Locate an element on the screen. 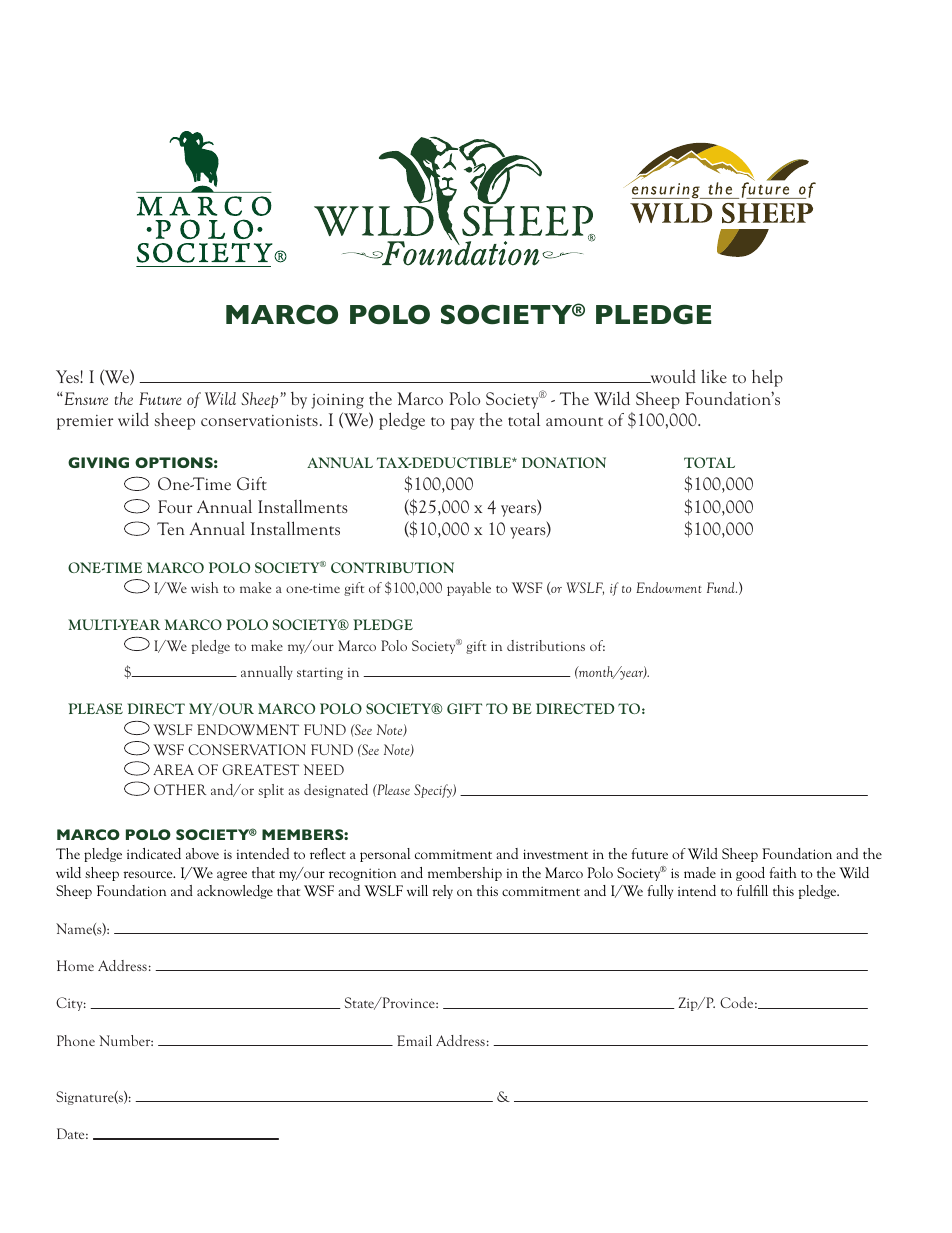 The image size is (952, 1233). joining is located at coordinates (337, 401).
